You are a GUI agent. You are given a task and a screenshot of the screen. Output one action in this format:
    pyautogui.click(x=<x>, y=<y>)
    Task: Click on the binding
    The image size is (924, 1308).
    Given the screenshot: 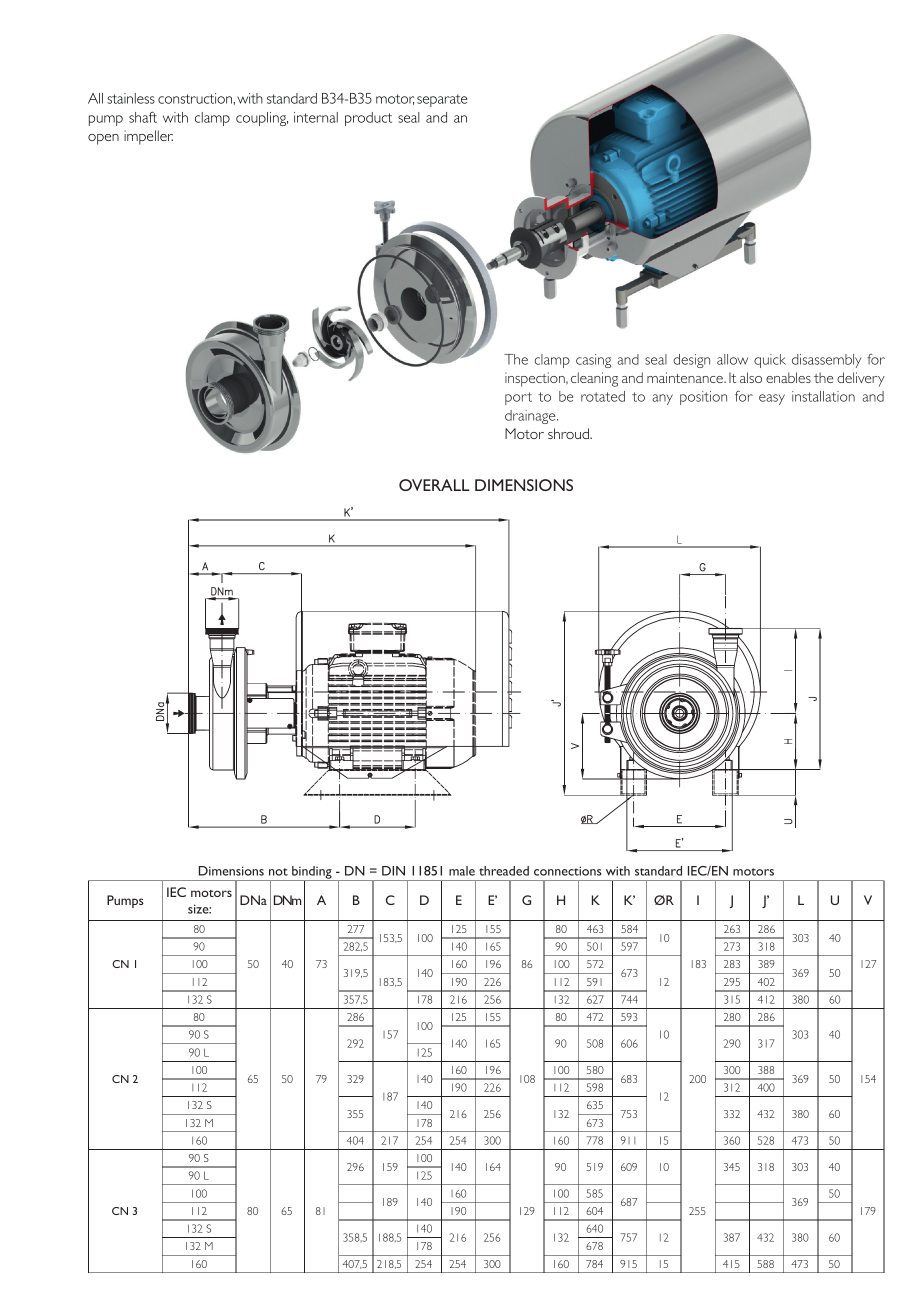 What is the action you would take?
    pyautogui.click(x=312, y=873)
